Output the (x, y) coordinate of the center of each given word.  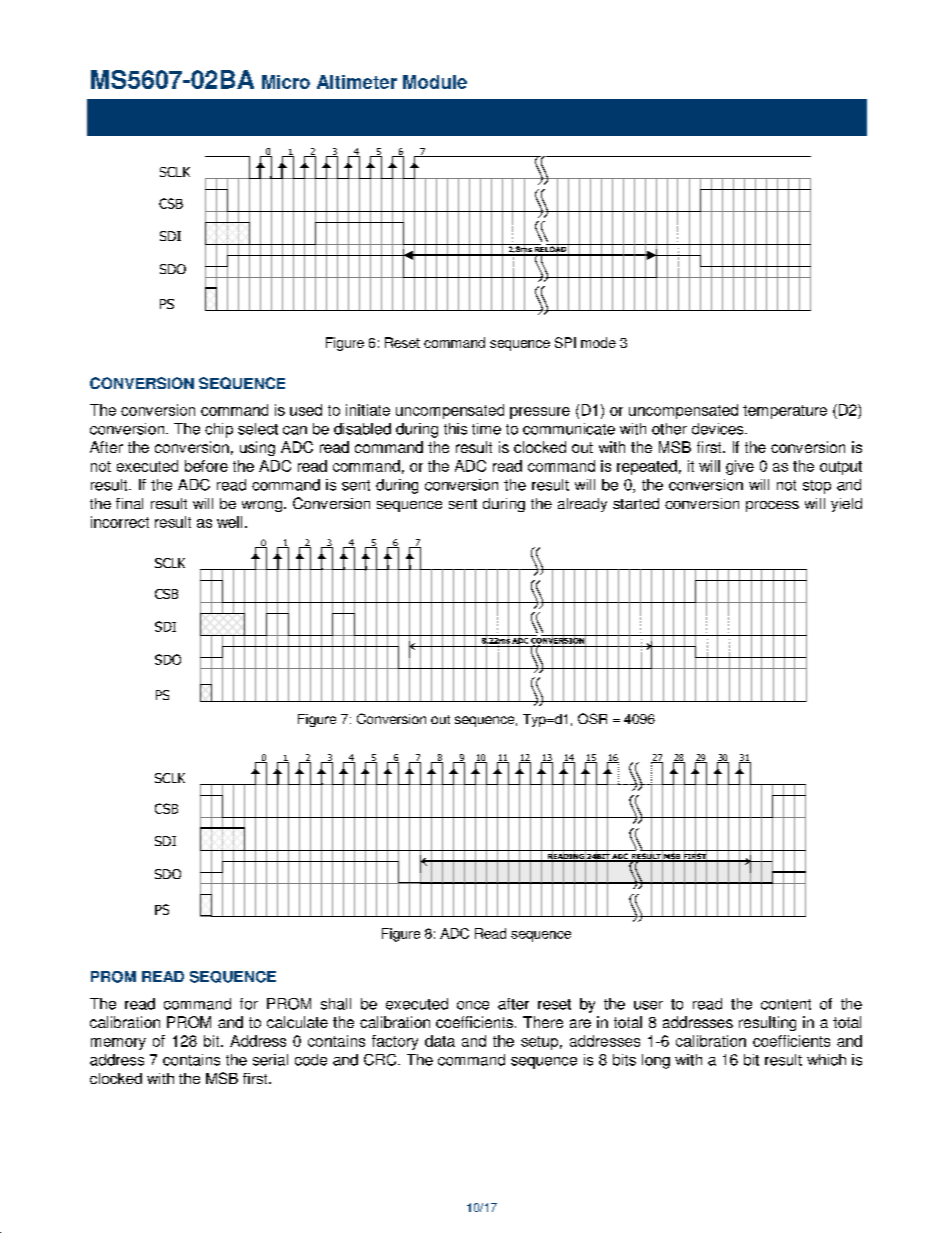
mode (598, 342)
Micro (286, 82)
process (772, 506)
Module (435, 82)
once (473, 1005)
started (636, 503)
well (229, 522)
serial (270, 1060)
